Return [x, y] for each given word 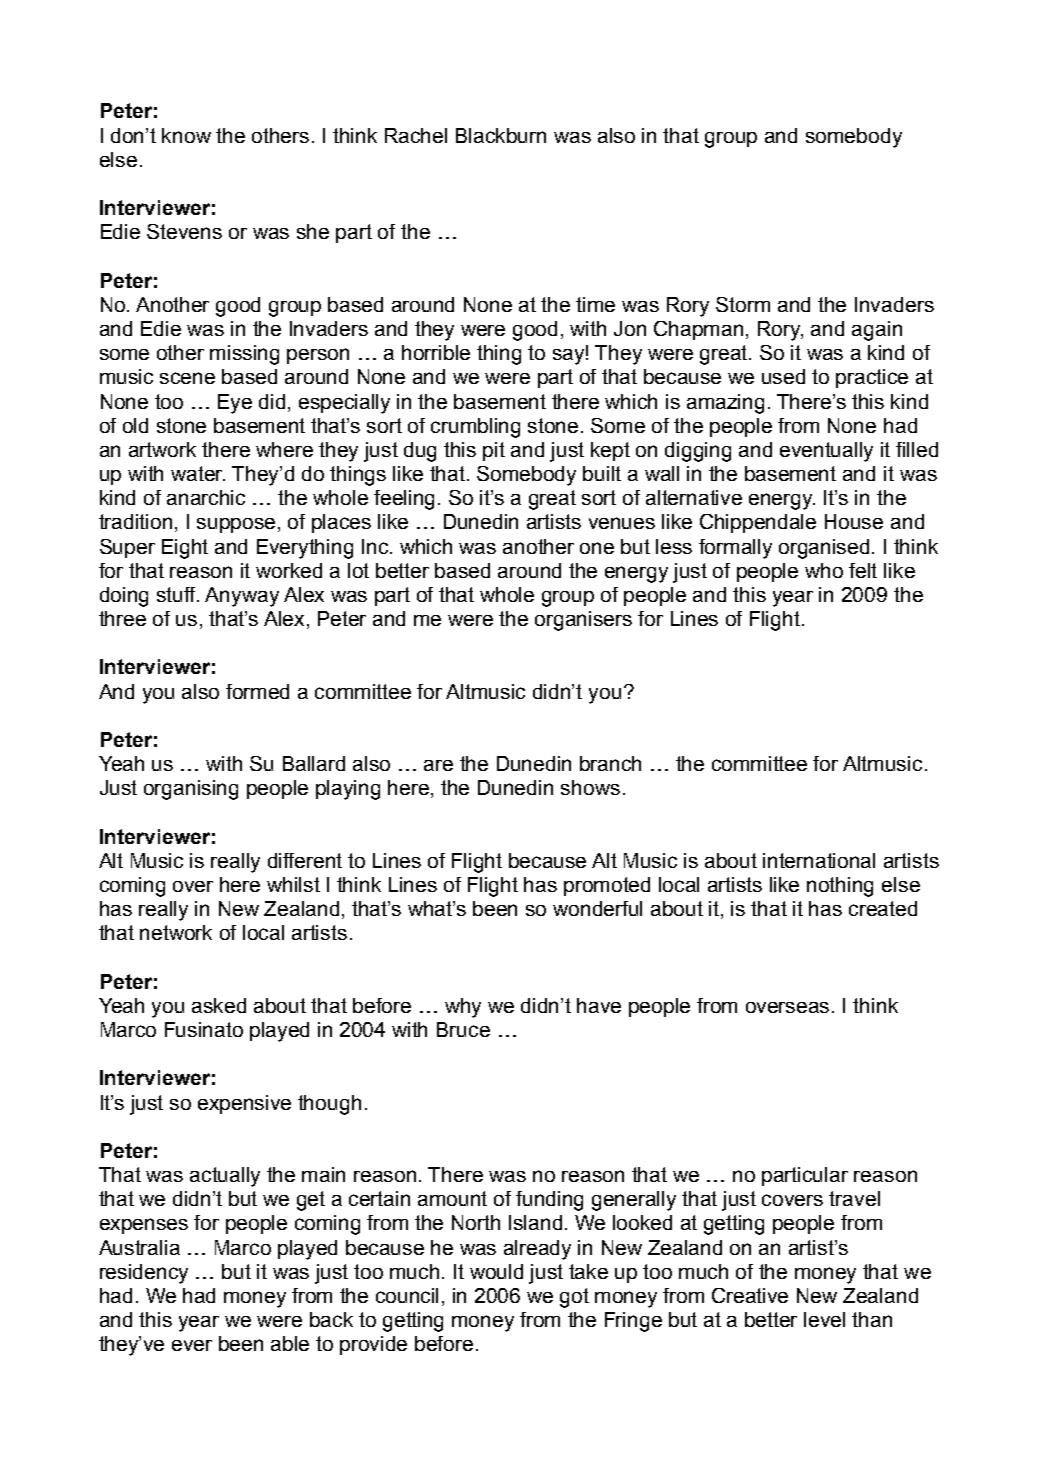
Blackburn [501, 135]
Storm [743, 304]
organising [191, 790]
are [438, 765]
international [819, 860]
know [186, 135]
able [290, 1343]
